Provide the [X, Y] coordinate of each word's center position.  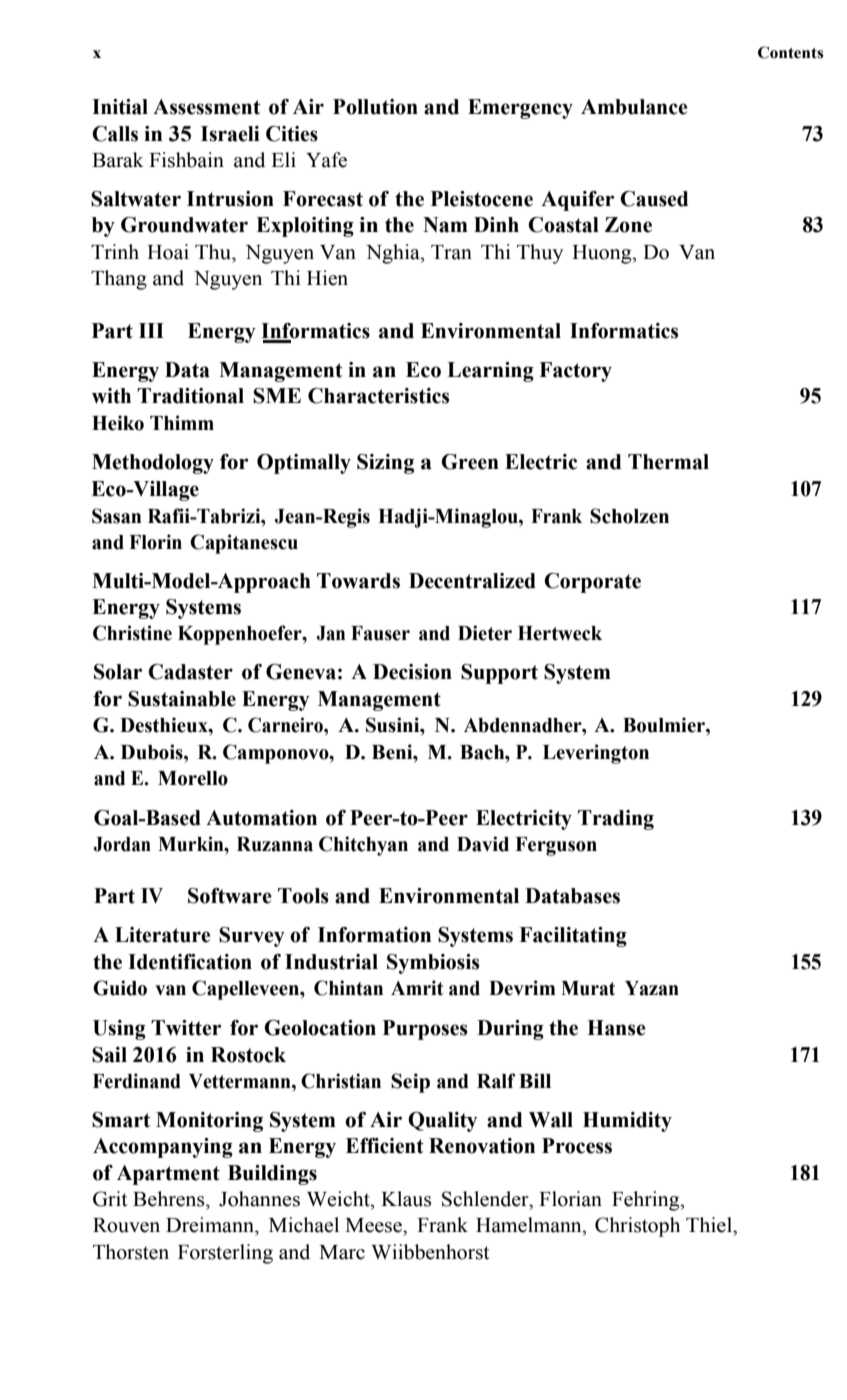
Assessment [206, 107]
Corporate [592, 583]
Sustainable [182, 699]
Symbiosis [433, 964]
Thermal [668, 462]
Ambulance [634, 107]
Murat [588, 988]
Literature [162, 935]
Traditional [190, 396]
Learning [490, 372]
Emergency [520, 109]
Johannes [259, 1199]
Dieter [485, 633]
